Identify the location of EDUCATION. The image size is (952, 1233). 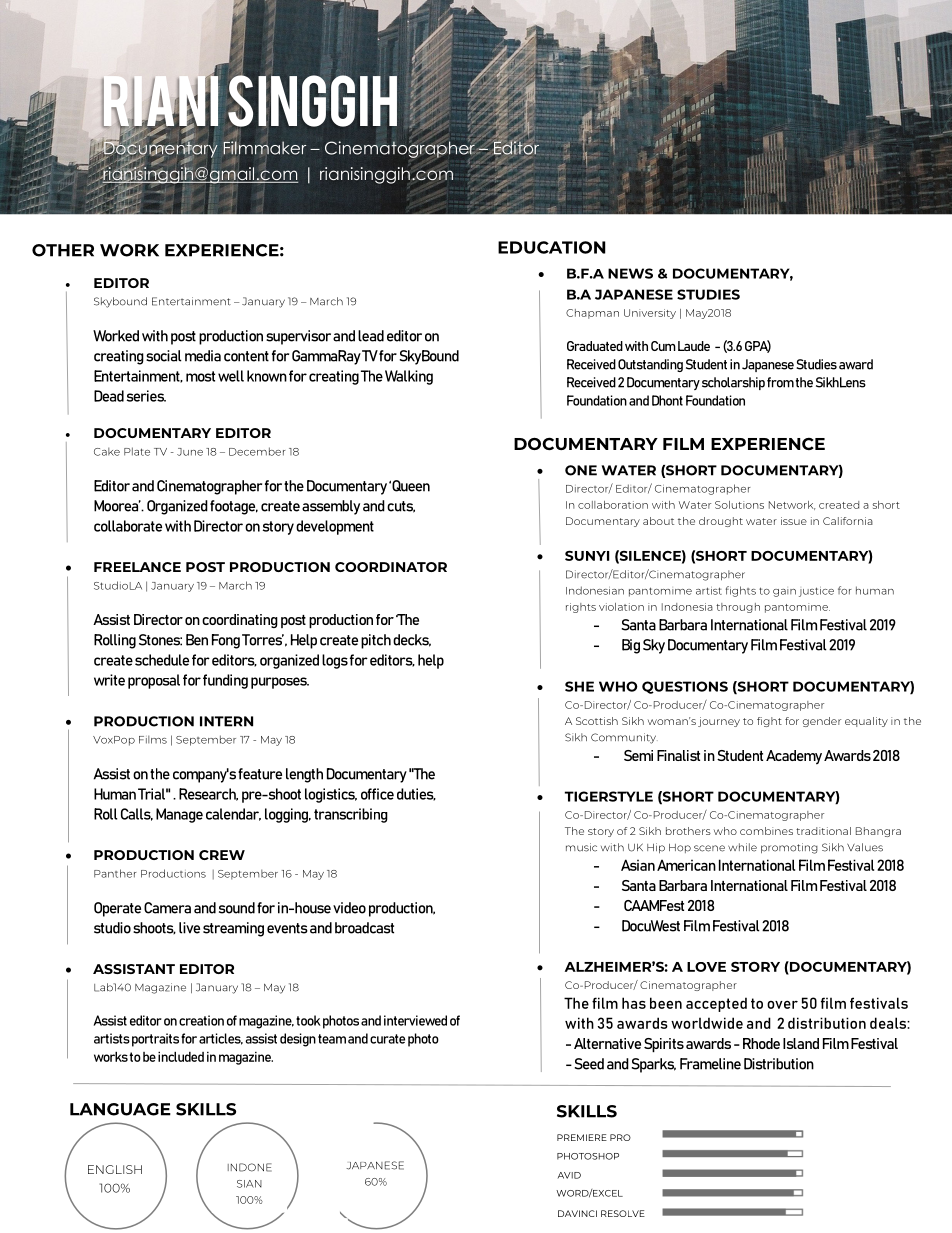
(552, 247).
